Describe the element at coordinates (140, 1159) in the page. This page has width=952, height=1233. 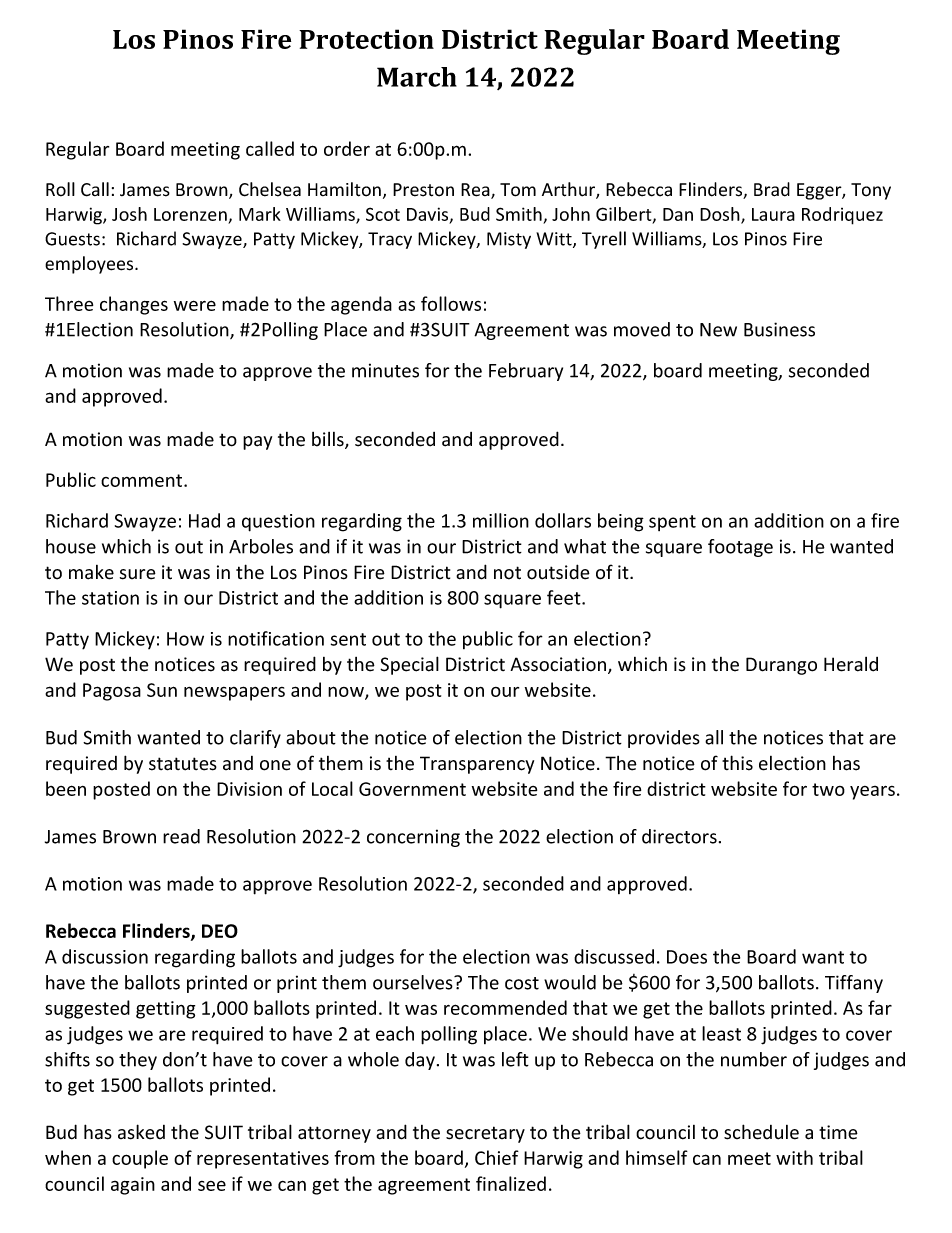
I see `couple` at that location.
